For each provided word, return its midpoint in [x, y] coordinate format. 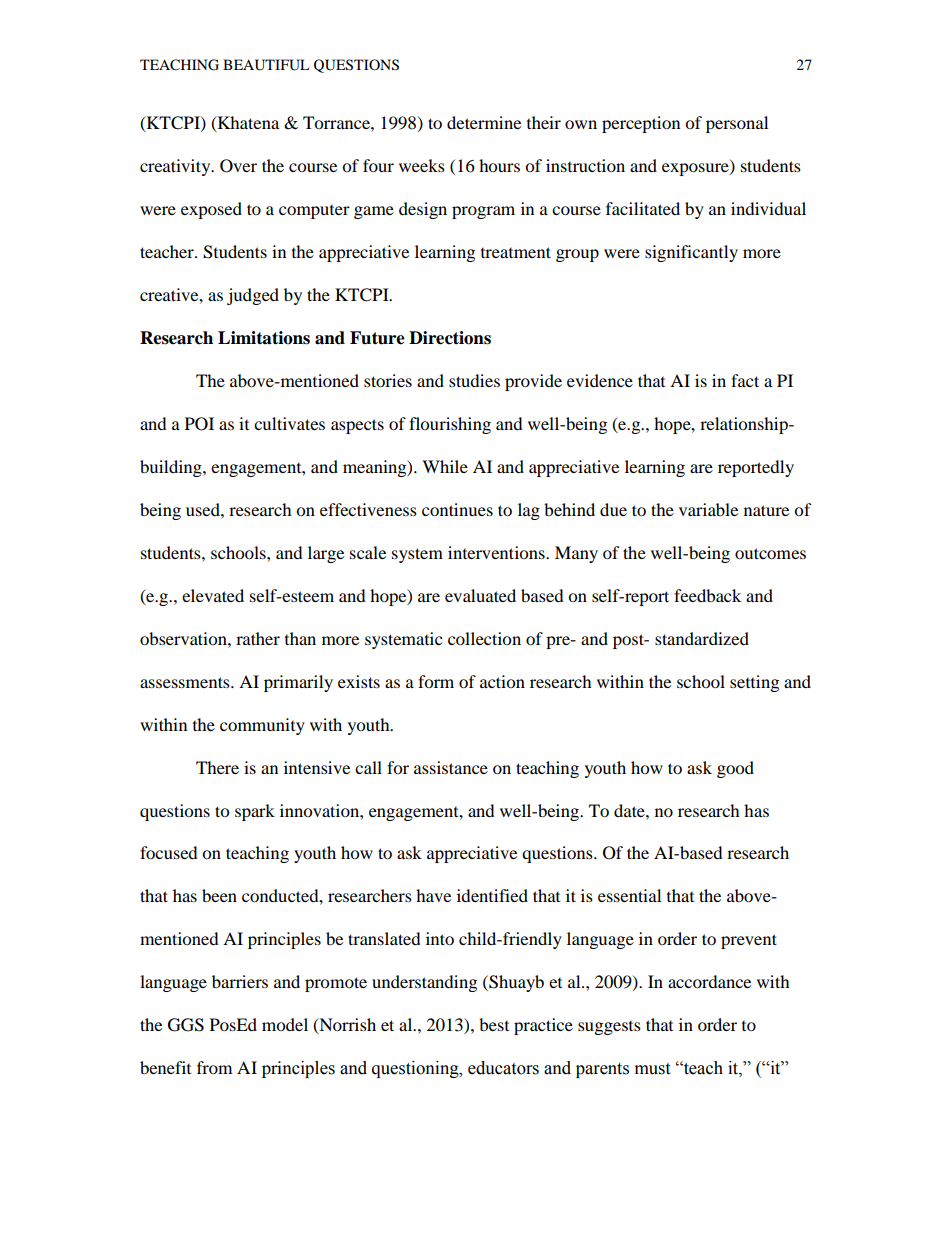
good [735, 769]
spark [255, 812]
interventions [497, 552]
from [214, 1067]
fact [745, 380]
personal [737, 124]
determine [484, 122]
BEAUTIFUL [266, 65]
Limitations [264, 338]
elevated [213, 595]
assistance [451, 767]
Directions [450, 338]
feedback [707, 595]
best [494, 1024]
